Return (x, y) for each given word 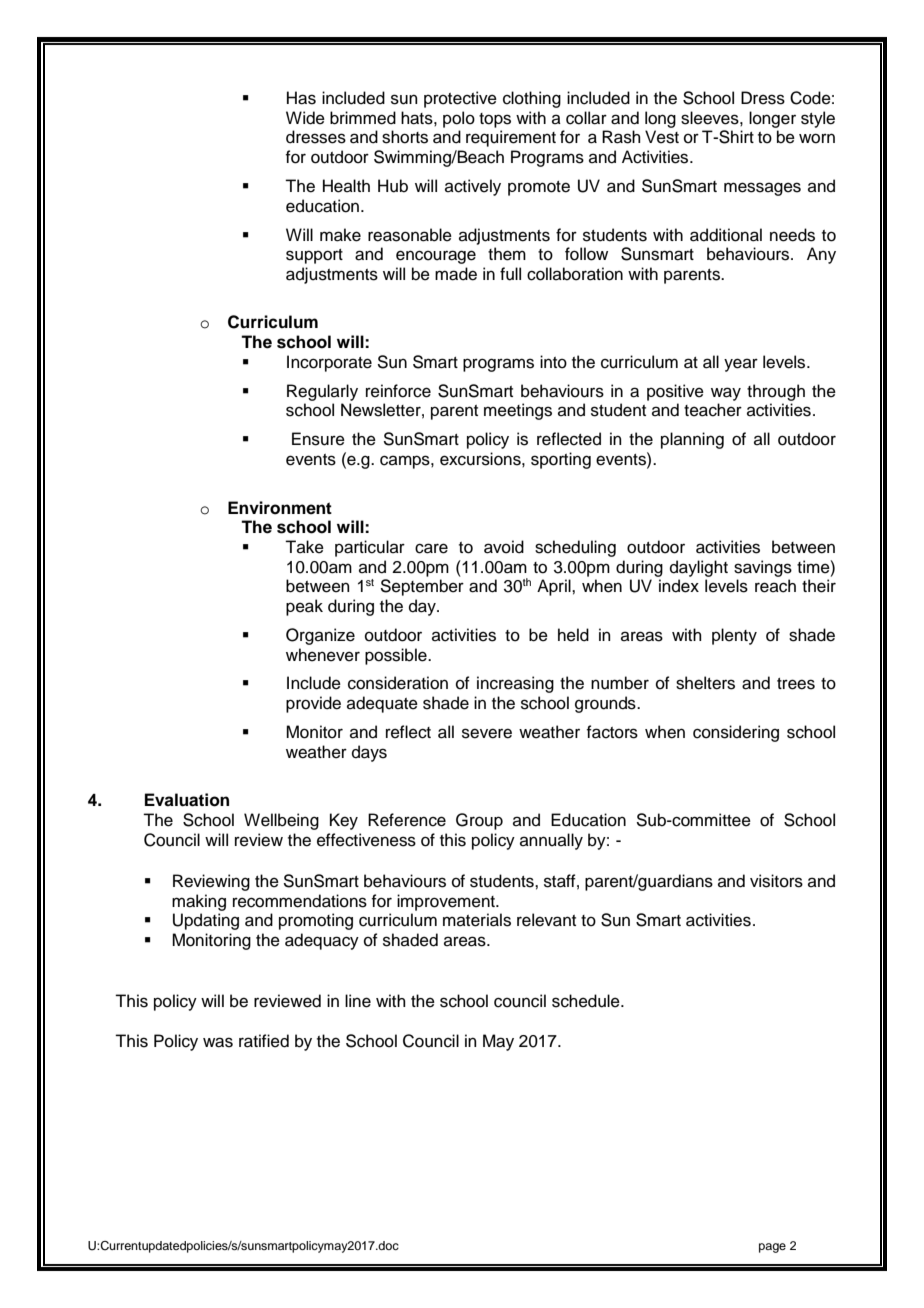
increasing (515, 684)
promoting (316, 921)
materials (477, 920)
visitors (776, 881)
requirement (511, 138)
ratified (264, 1041)
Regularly (322, 392)
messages (762, 189)
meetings (518, 411)
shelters (705, 683)
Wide (305, 118)
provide (313, 704)
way (726, 394)
